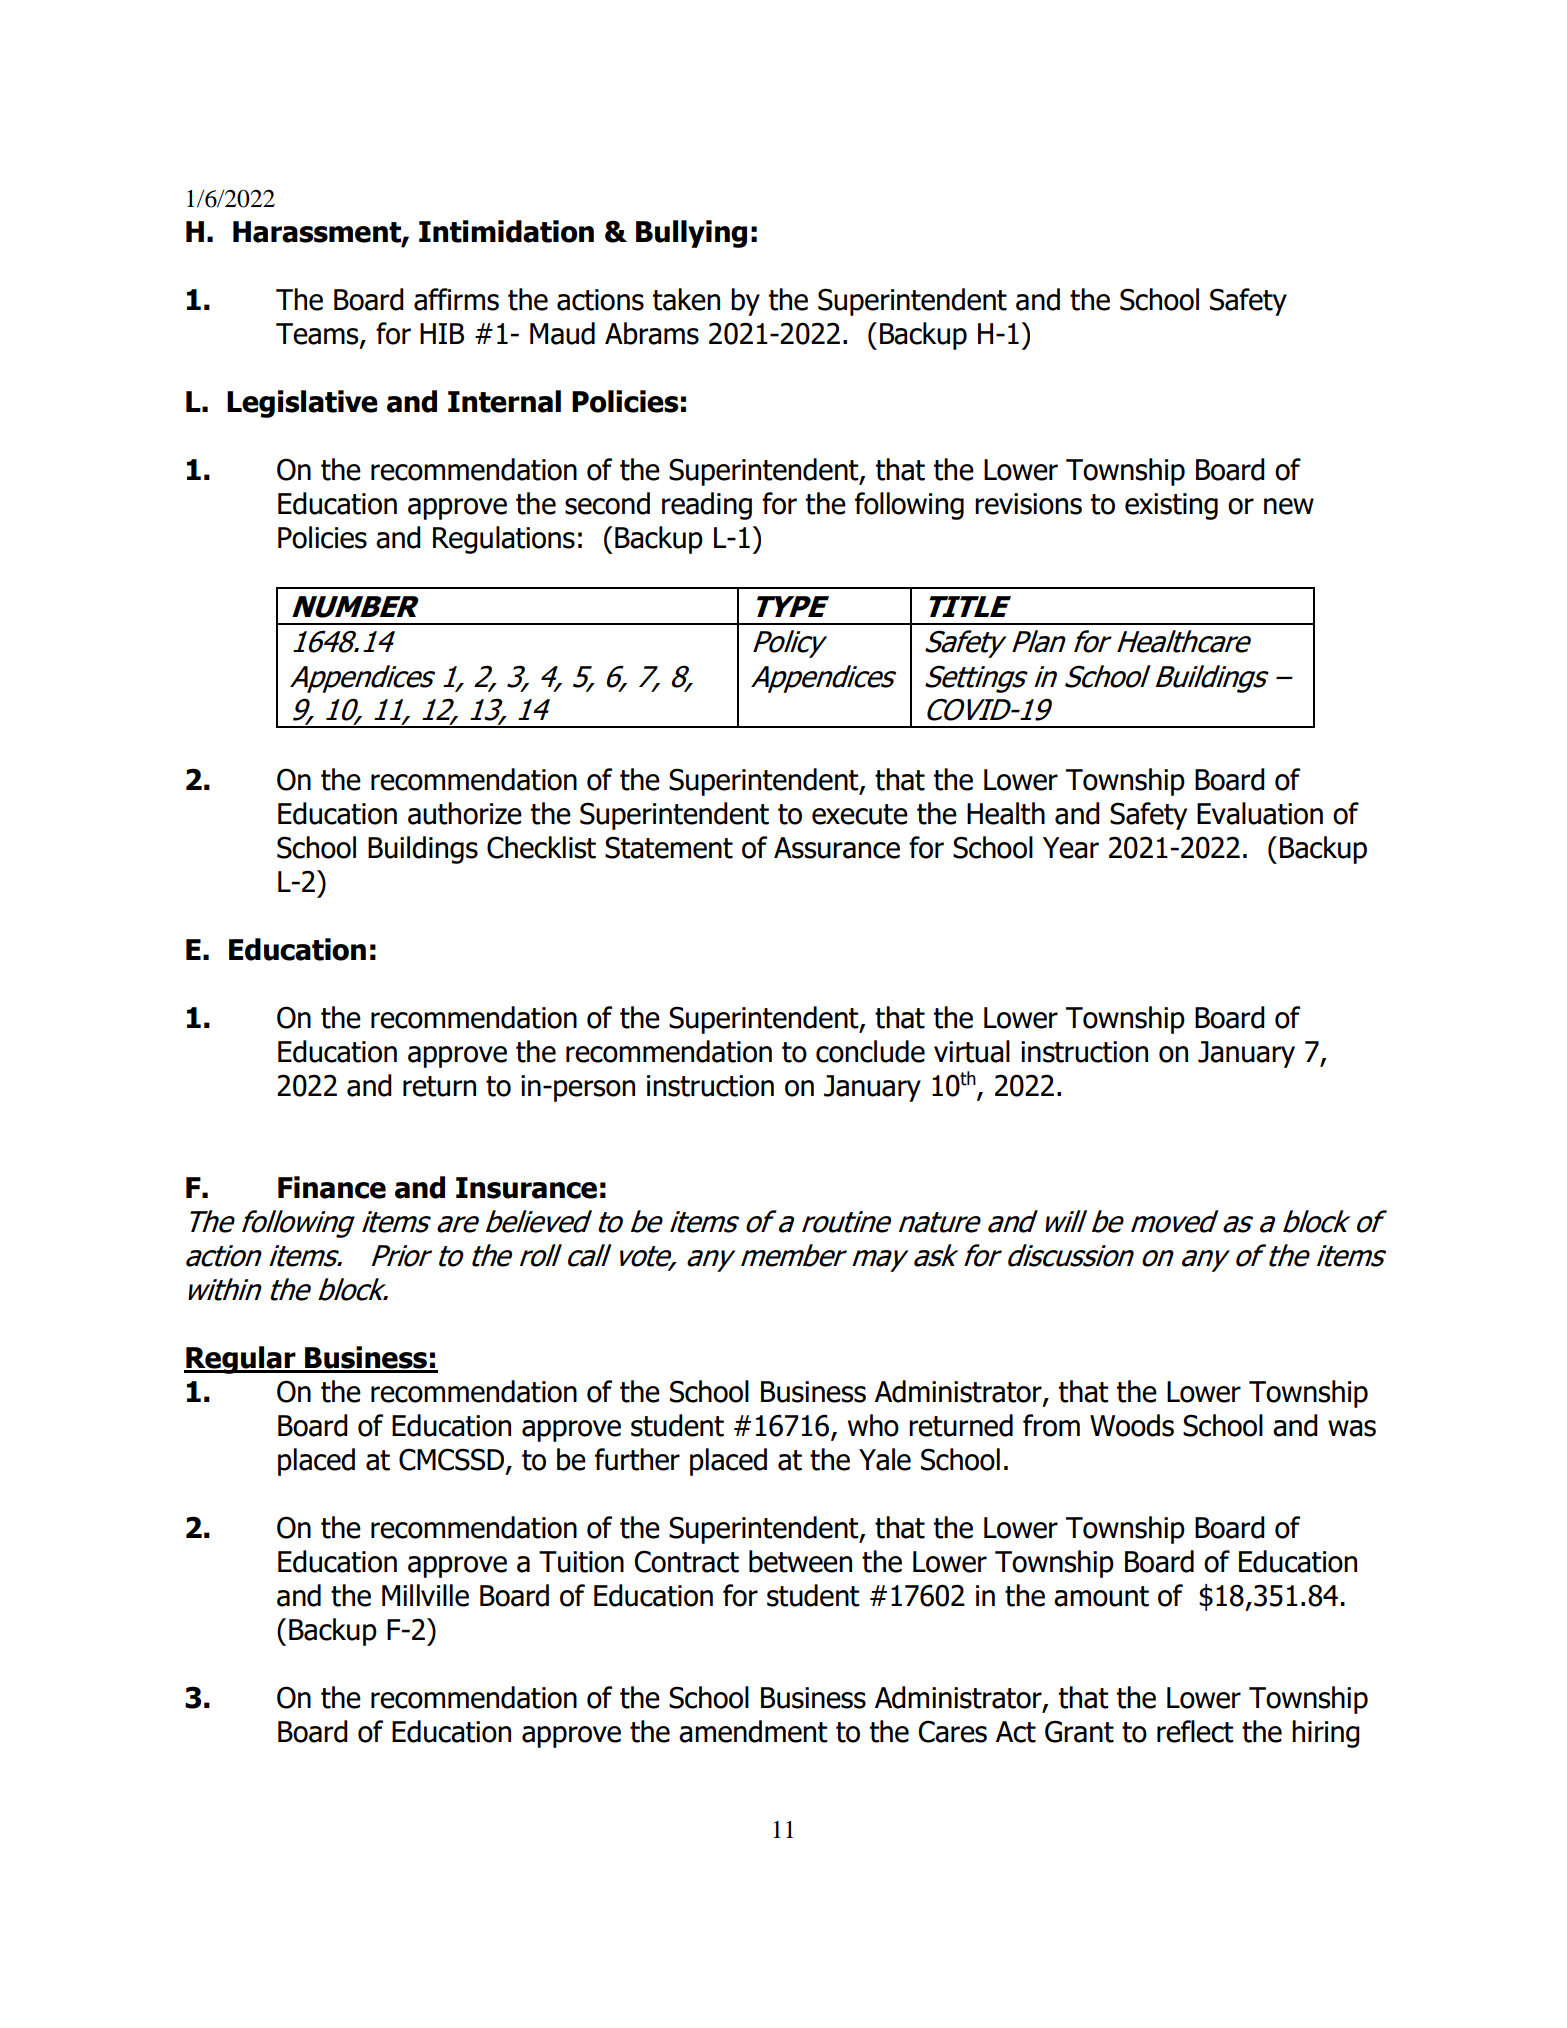 This image has height=2028, width=1567. Describe the element at coordinates (1171, 506) in the image. I see `existing` at that location.
